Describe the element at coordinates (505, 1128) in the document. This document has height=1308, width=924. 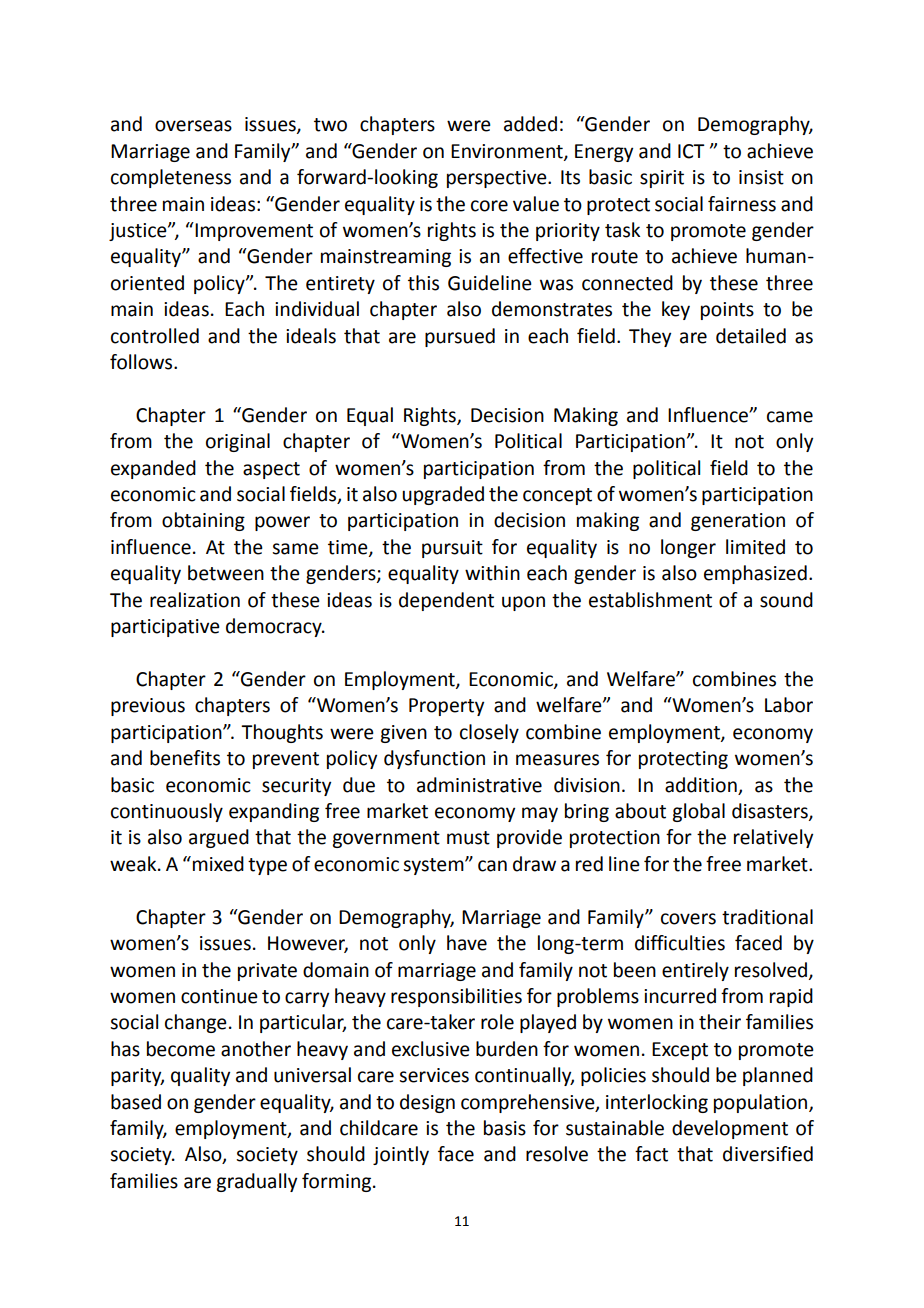
I see `basis` at that location.
